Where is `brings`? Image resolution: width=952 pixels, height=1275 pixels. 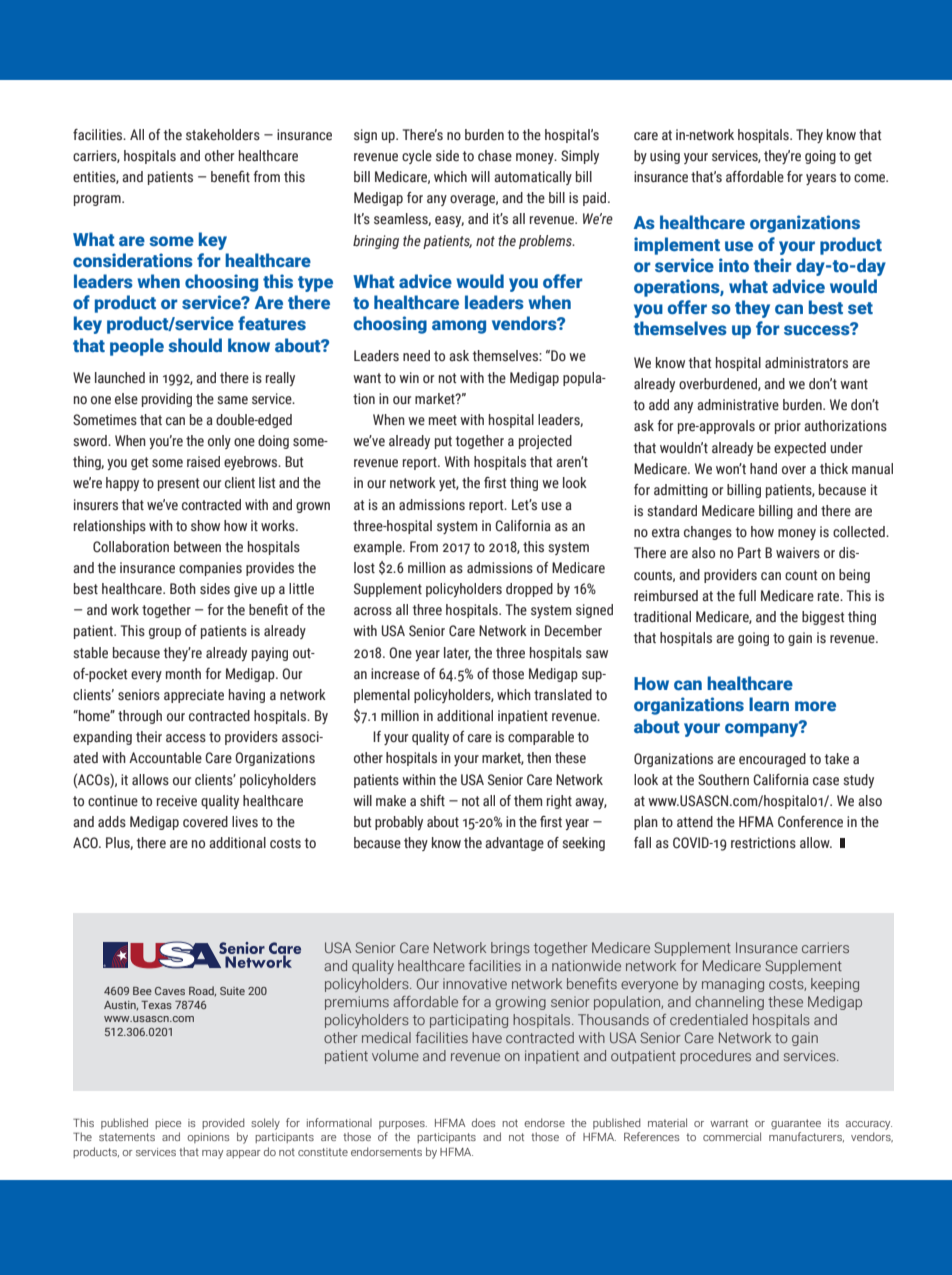
brings is located at coordinates (510, 949).
